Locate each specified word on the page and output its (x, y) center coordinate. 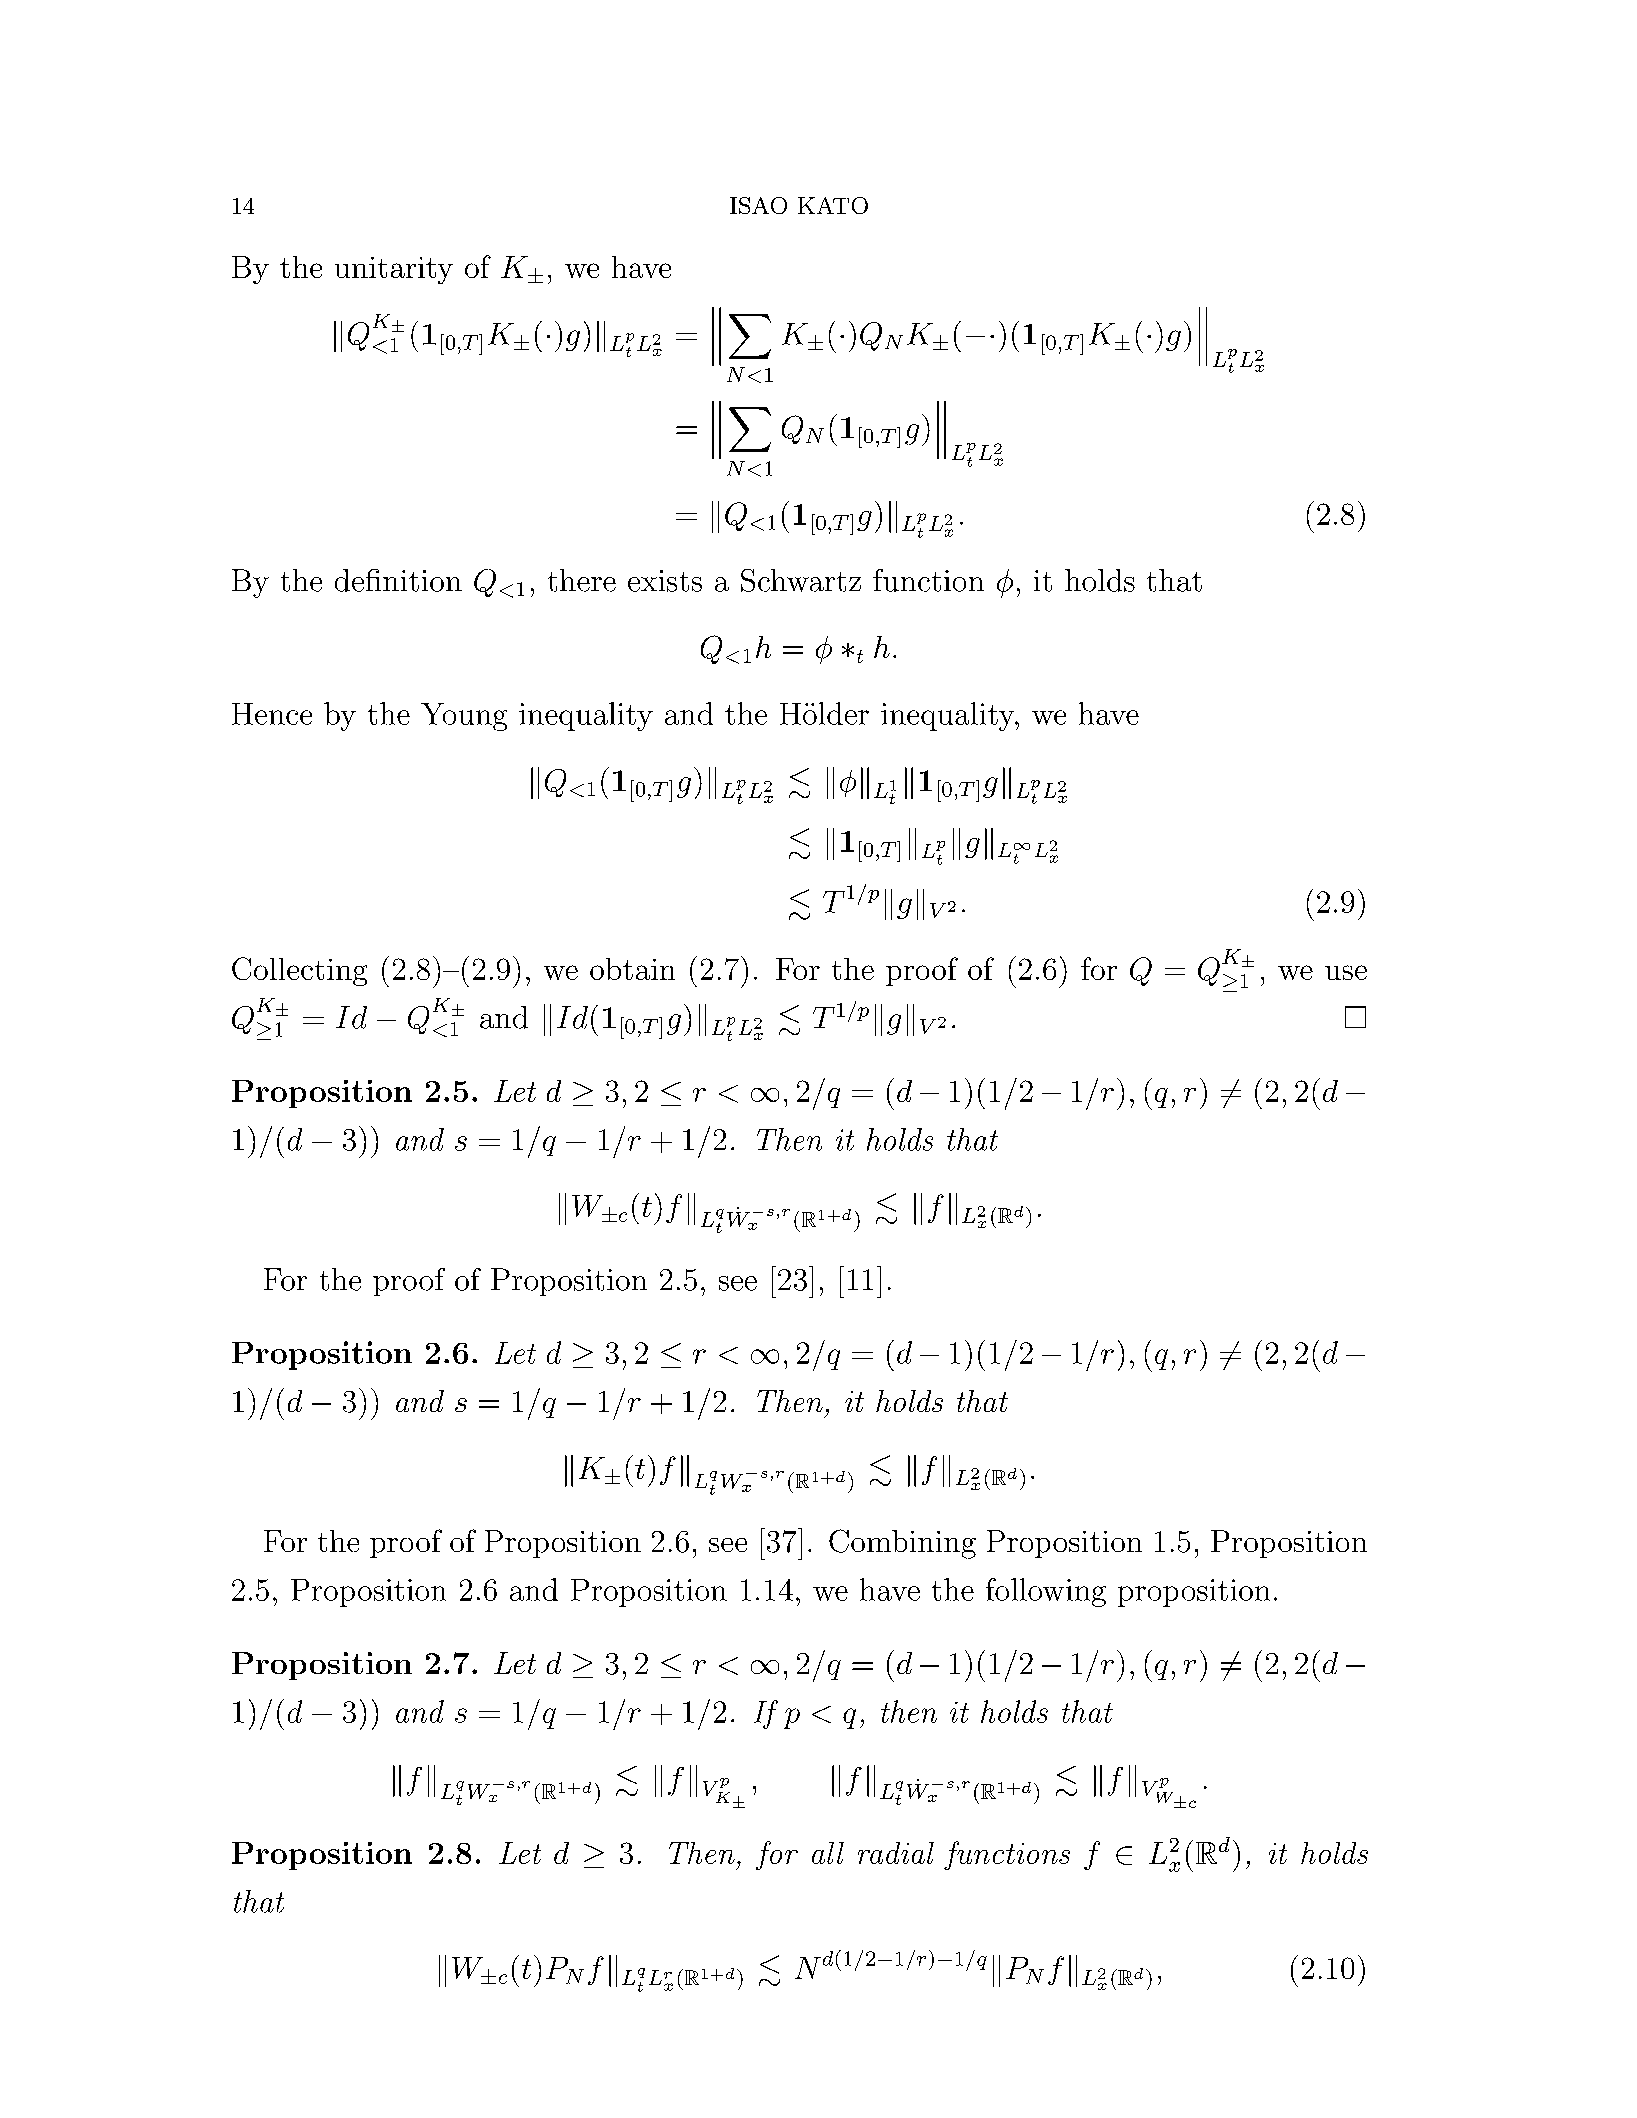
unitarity (394, 270)
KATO (833, 205)
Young (464, 717)
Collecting (299, 971)
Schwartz (801, 580)
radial (896, 1853)
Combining (902, 1544)
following (1046, 1592)
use (1346, 972)
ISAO (758, 205)
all (828, 1853)
